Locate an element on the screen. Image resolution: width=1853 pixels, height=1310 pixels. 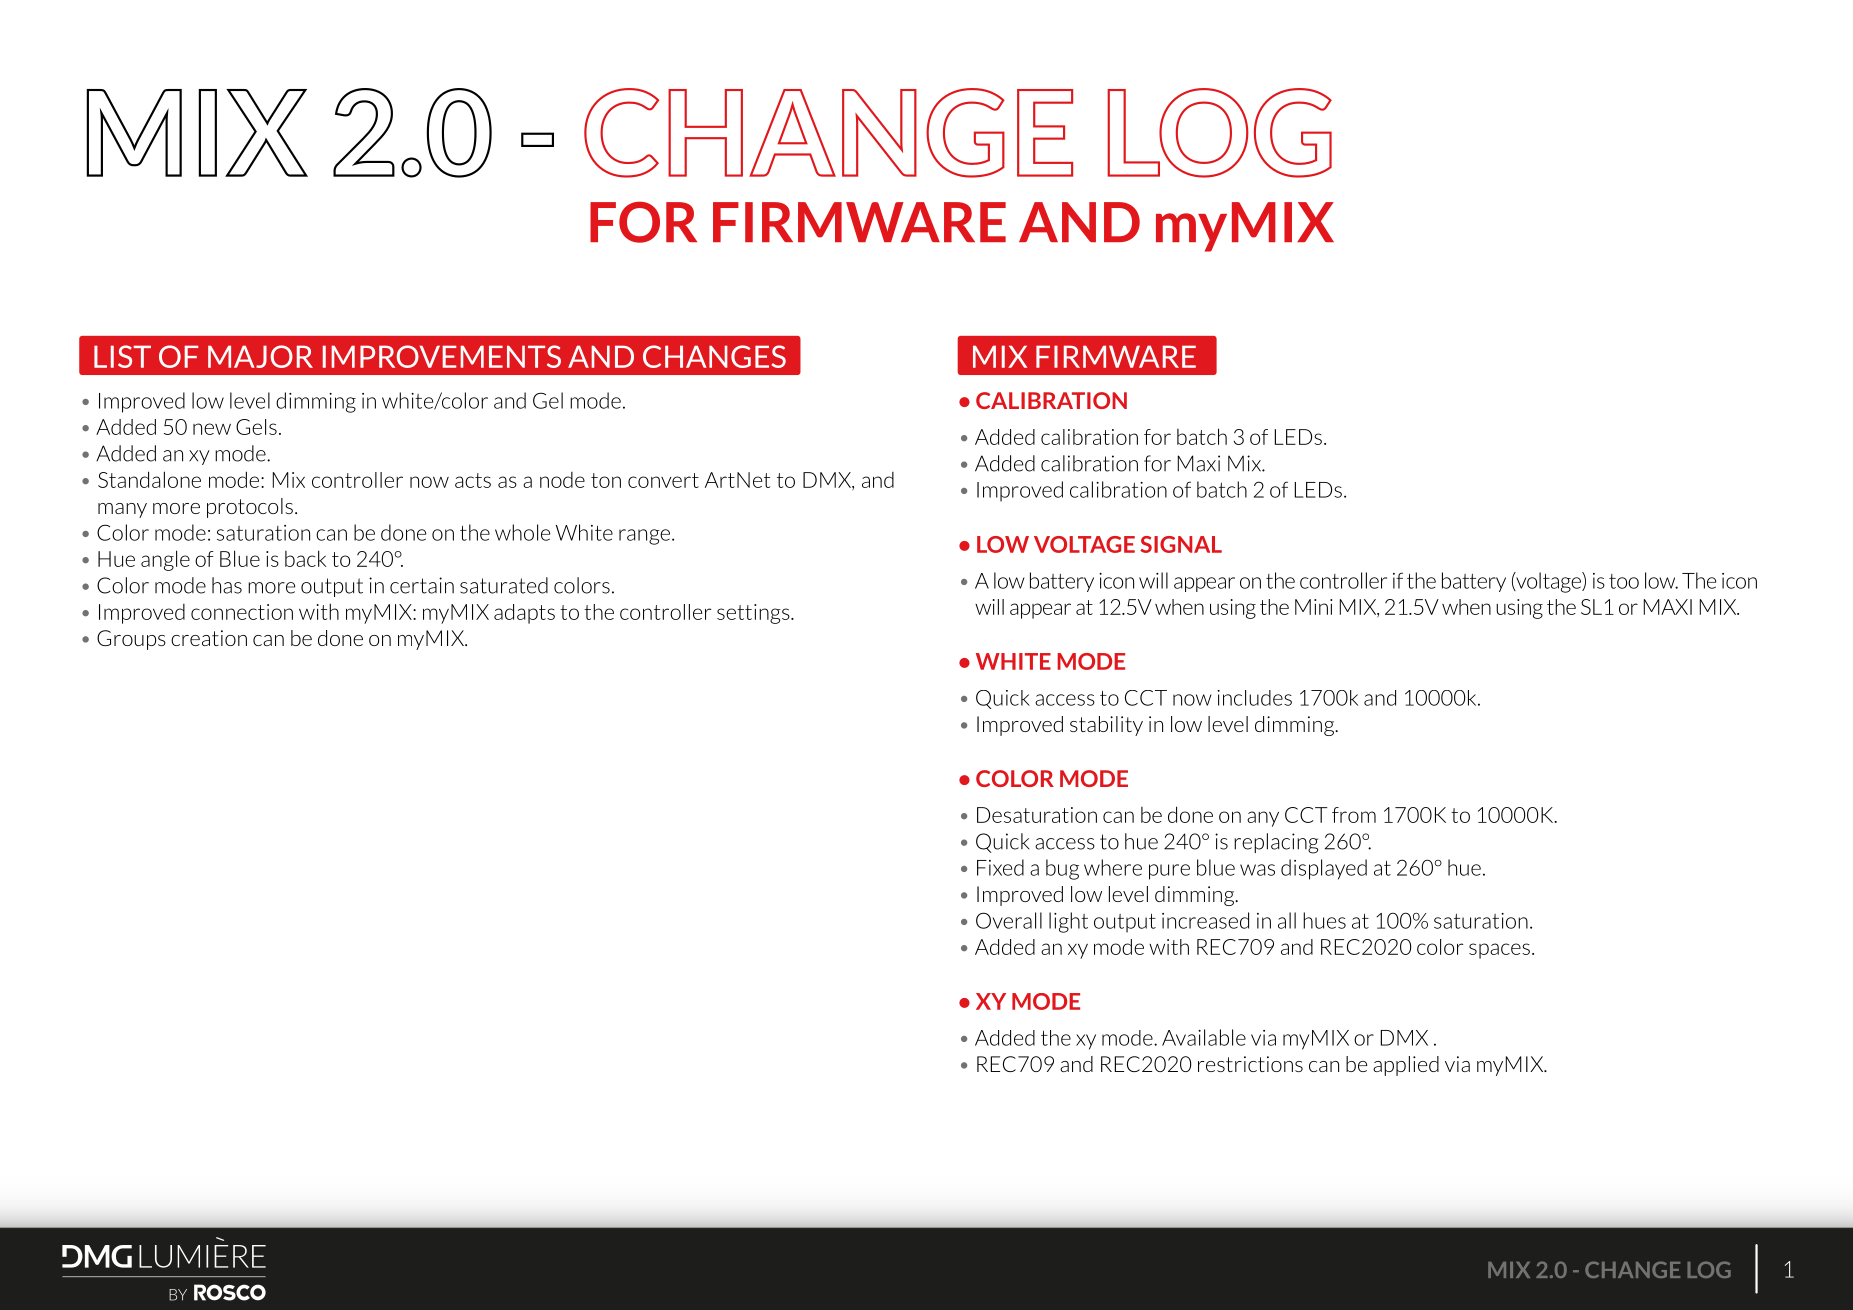
applied is located at coordinates (1406, 1066).
